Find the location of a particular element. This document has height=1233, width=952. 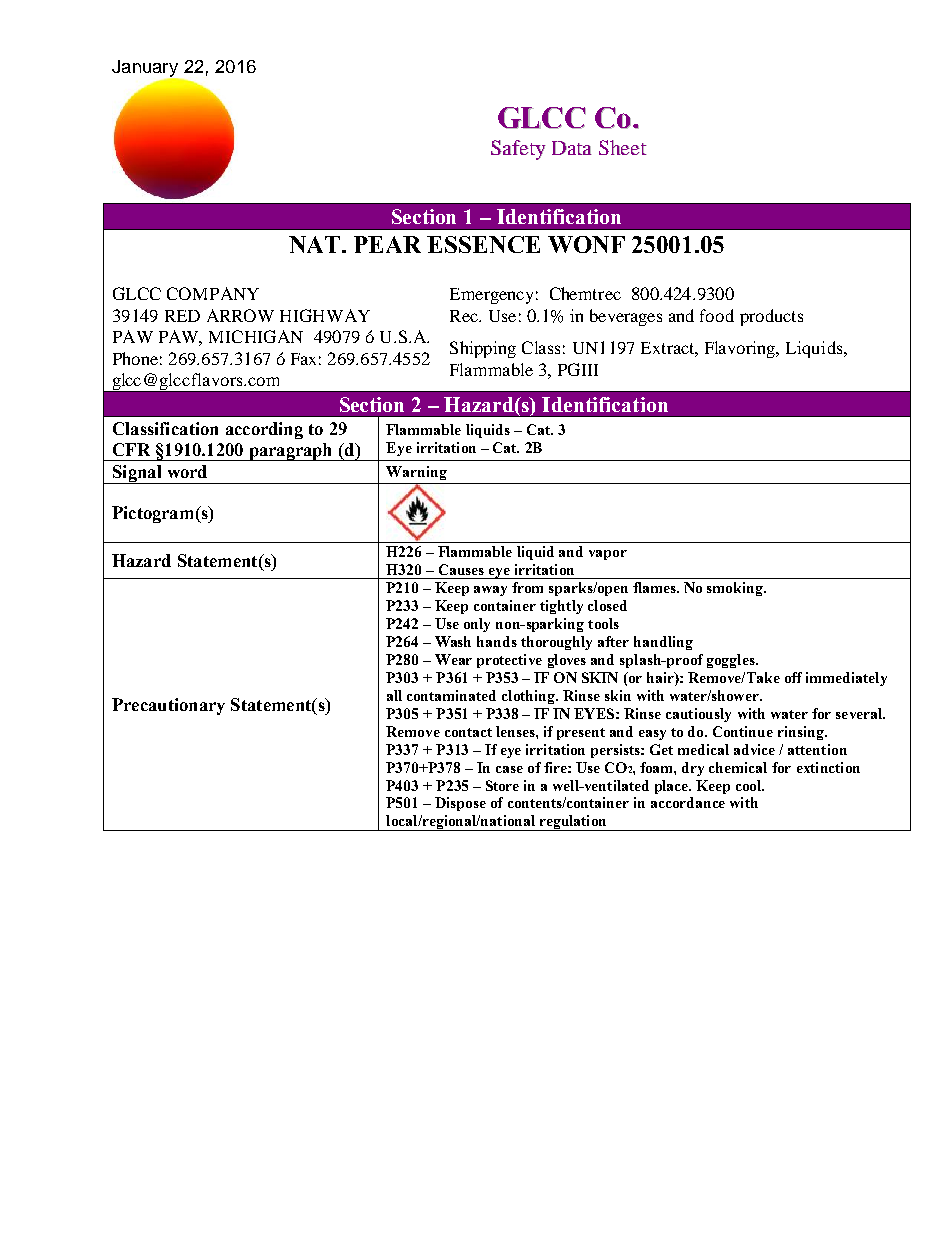

ESSENCE is located at coordinates (483, 244).
